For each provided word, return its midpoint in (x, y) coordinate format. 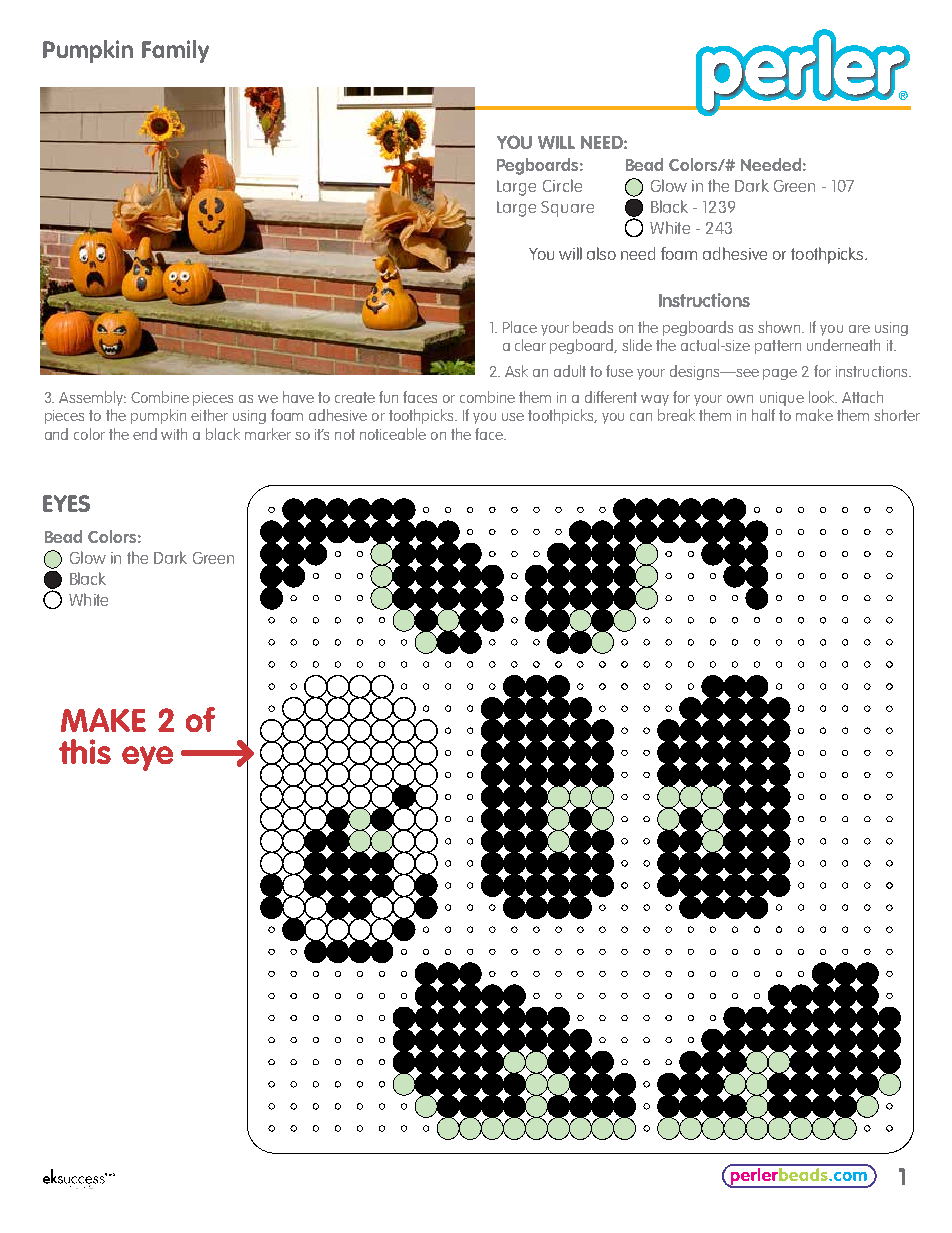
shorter (897, 415)
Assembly (92, 398)
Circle (562, 185)
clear (530, 345)
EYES (66, 503)
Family (175, 51)
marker (268, 434)
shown (780, 327)
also (601, 253)
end (145, 434)
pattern (778, 347)
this (85, 751)
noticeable (393, 434)
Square (567, 209)
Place (520, 327)
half (763, 415)
